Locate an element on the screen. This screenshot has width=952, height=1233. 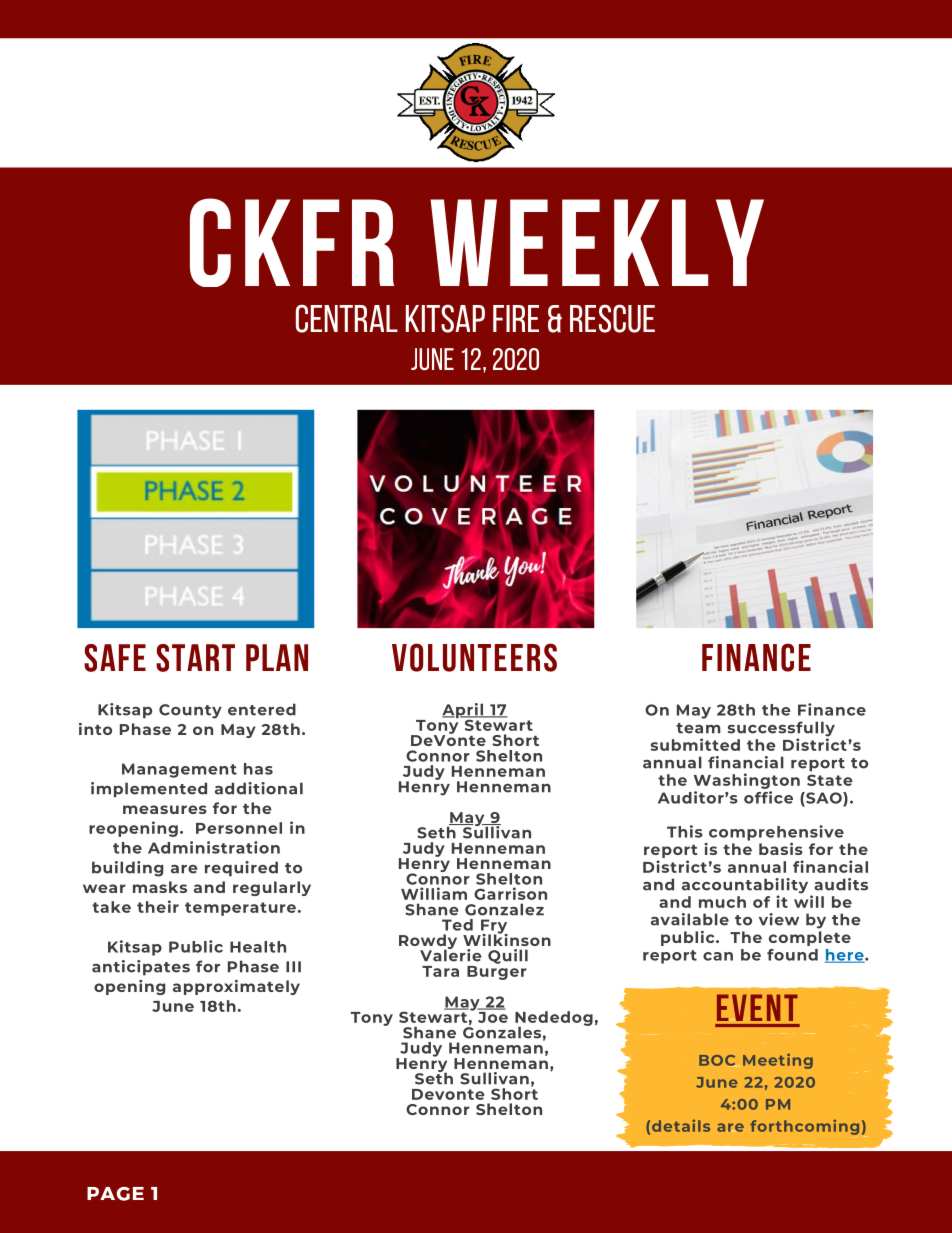
PAGE is located at coordinates (115, 1194).
